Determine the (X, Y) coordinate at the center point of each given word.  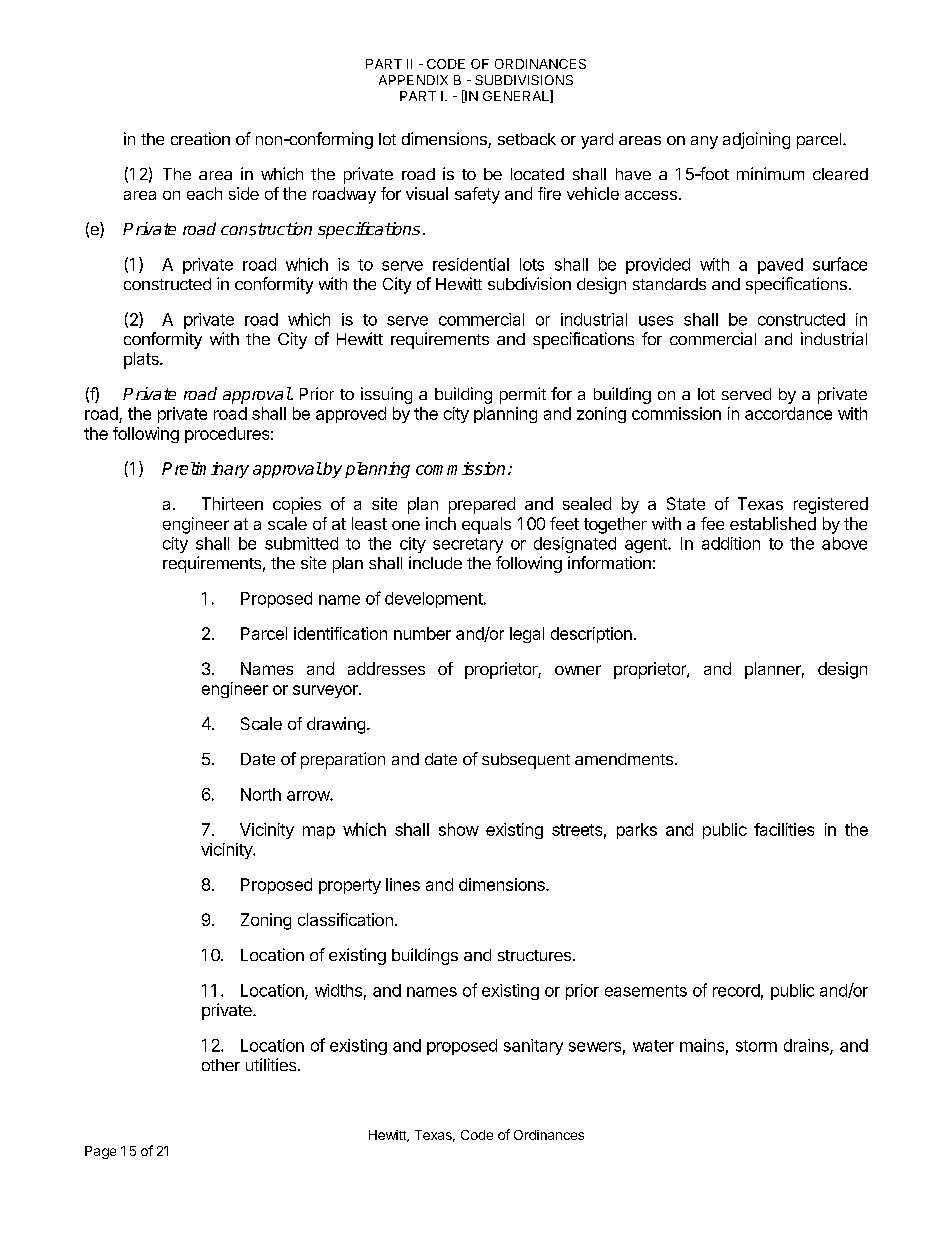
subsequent (526, 761)
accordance (788, 413)
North (261, 794)
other (221, 1065)
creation (200, 138)
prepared (482, 505)
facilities (784, 829)
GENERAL (517, 96)
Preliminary (205, 470)
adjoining (756, 140)
